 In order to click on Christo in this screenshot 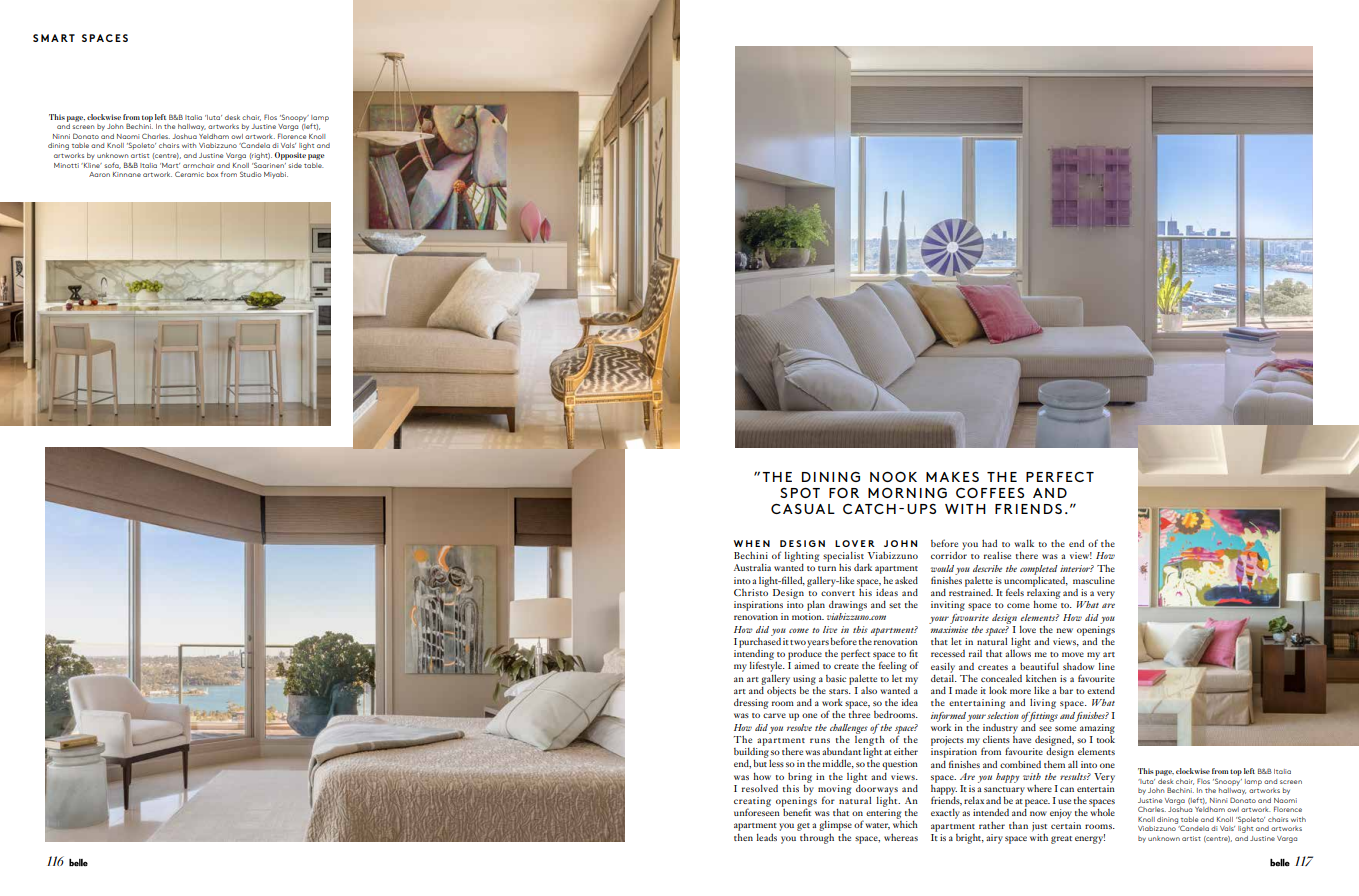, I will do `click(751, 591)`.
